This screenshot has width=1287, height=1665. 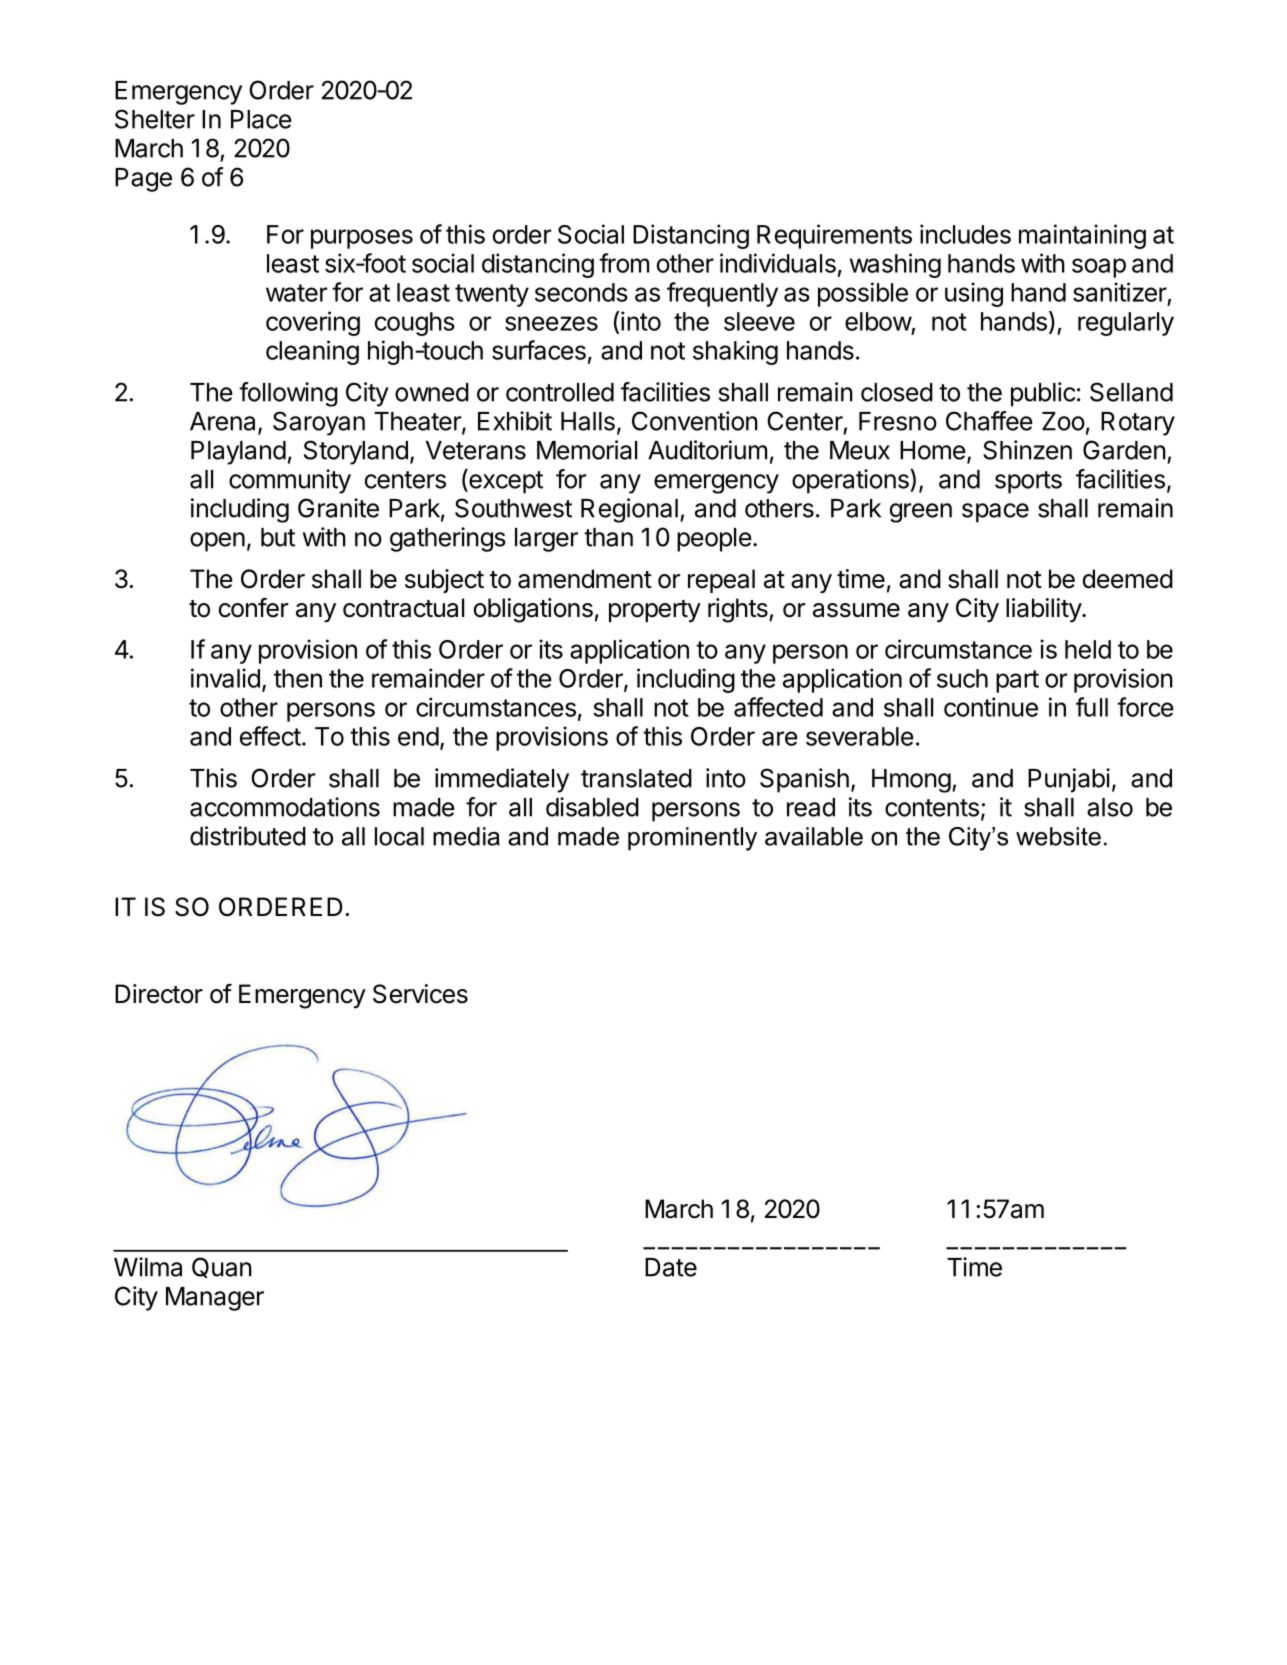 I want to click on Quan, so click(x=222, y=1267).
